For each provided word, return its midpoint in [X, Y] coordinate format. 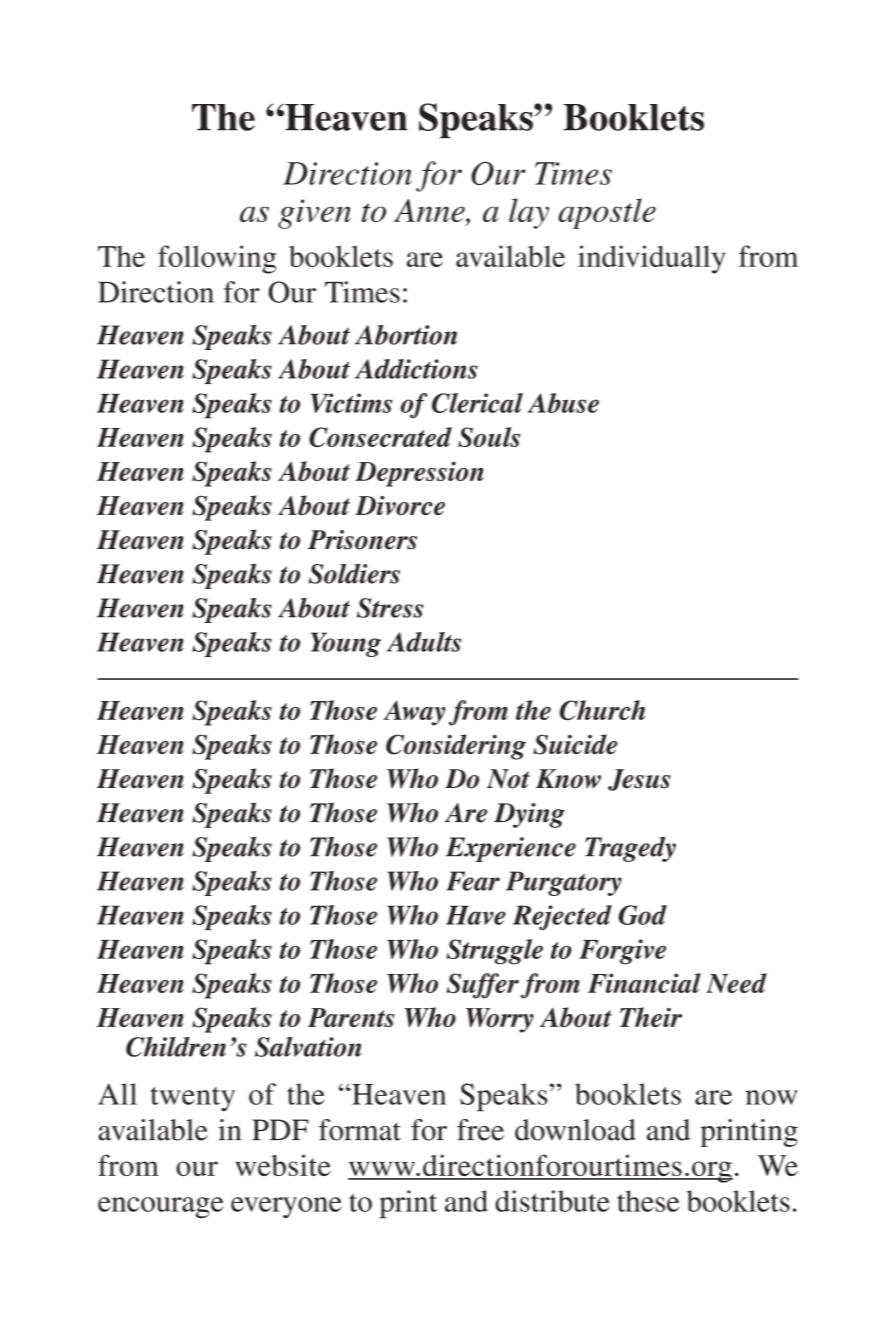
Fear [473, 881]
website [283, 1165]
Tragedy [630, 849]
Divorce [400, 506]
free [480, 1130]
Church [602, 710]
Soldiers [354, 573]
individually [652, 259]
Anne [430, 212]
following [217, 259]
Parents [351, 1017]
